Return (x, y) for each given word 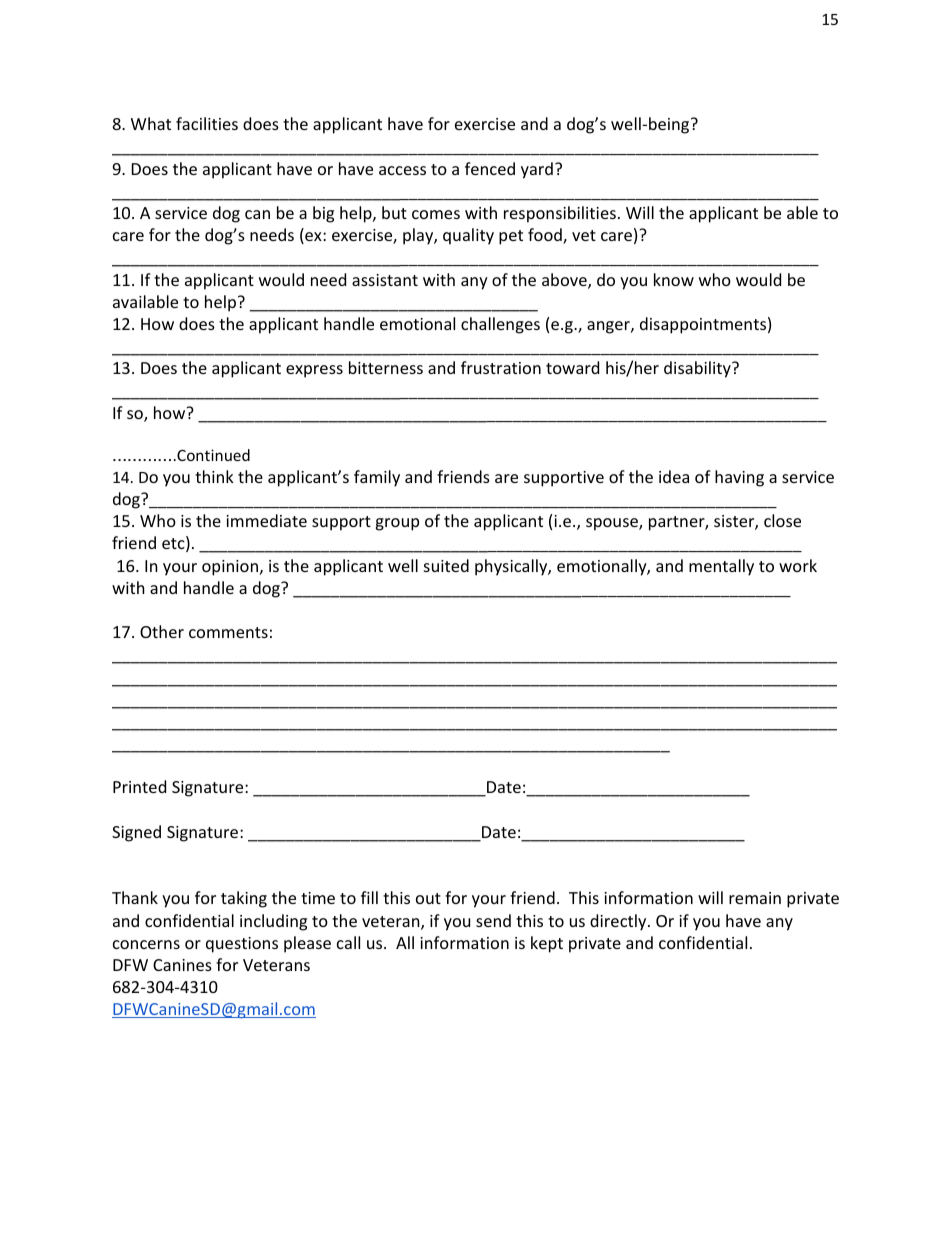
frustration (501, 367)
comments (228, 632)
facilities (207, 123)
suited (446, 565)
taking (244, 899)
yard (537, 170)
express (314, 371)
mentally (721, 567)
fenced (490, 168)
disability (698, 369)
